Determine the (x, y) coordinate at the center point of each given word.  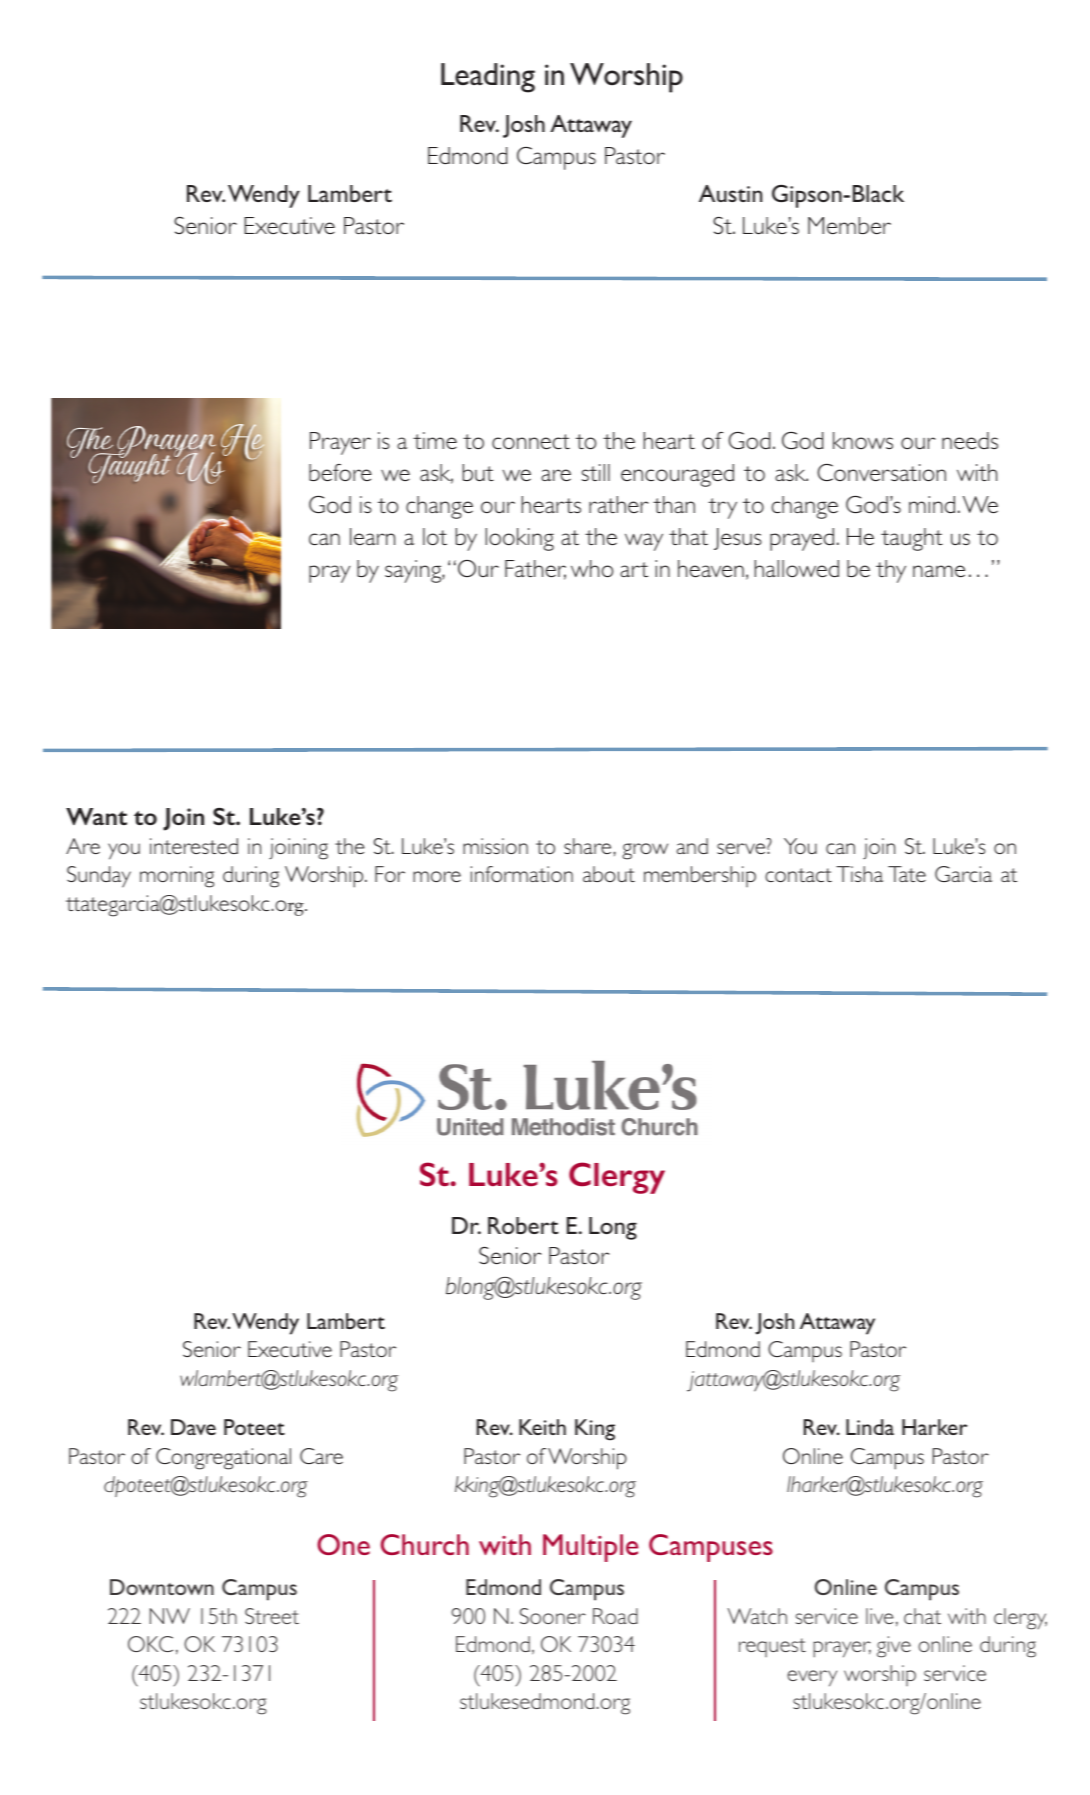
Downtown (162, 1587)
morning (177, 877)
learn (372, 536)
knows (863, 440)
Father (535, 570)
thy (891, 571)
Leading (488, 78)
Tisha (859, 874)
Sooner (553, 1616)
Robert (523, 1225)
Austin (730, 193)
